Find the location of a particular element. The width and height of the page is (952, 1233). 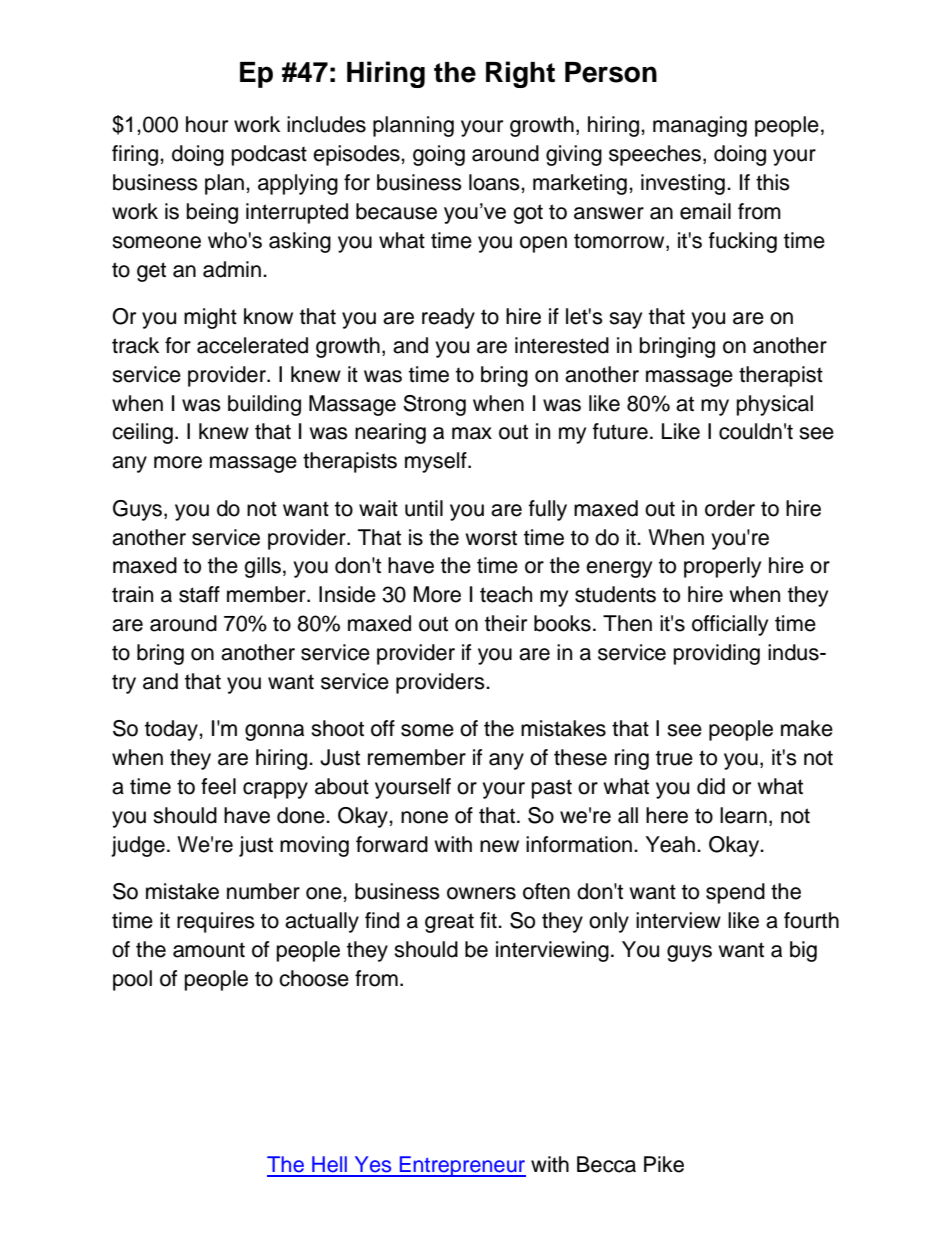

pool is located at coordinates (132, 980).
